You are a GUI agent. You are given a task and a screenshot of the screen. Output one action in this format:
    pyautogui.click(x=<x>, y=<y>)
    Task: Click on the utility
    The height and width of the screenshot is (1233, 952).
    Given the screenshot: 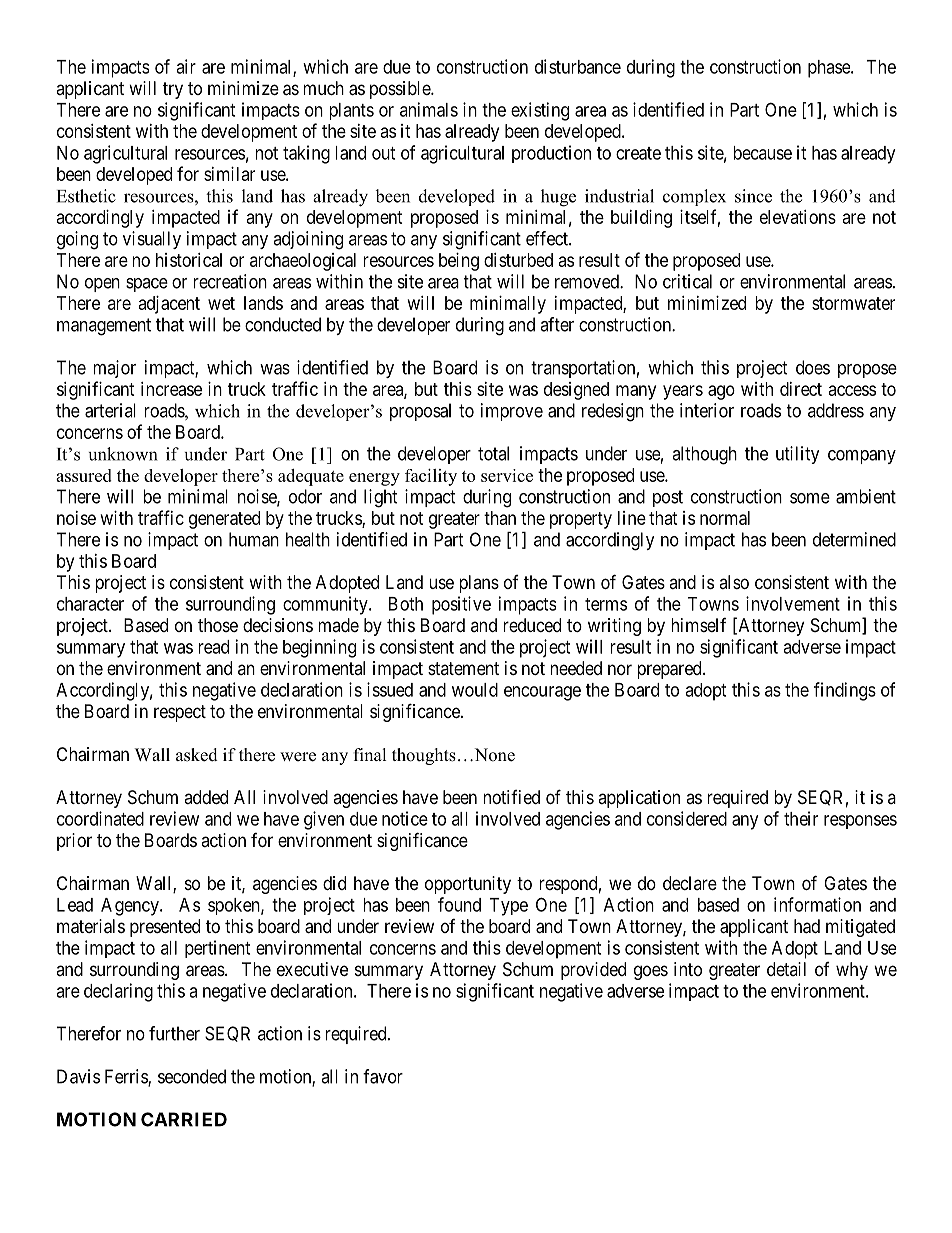 What is the action you would take?
    pyautogui.click(x=797, y=455)
